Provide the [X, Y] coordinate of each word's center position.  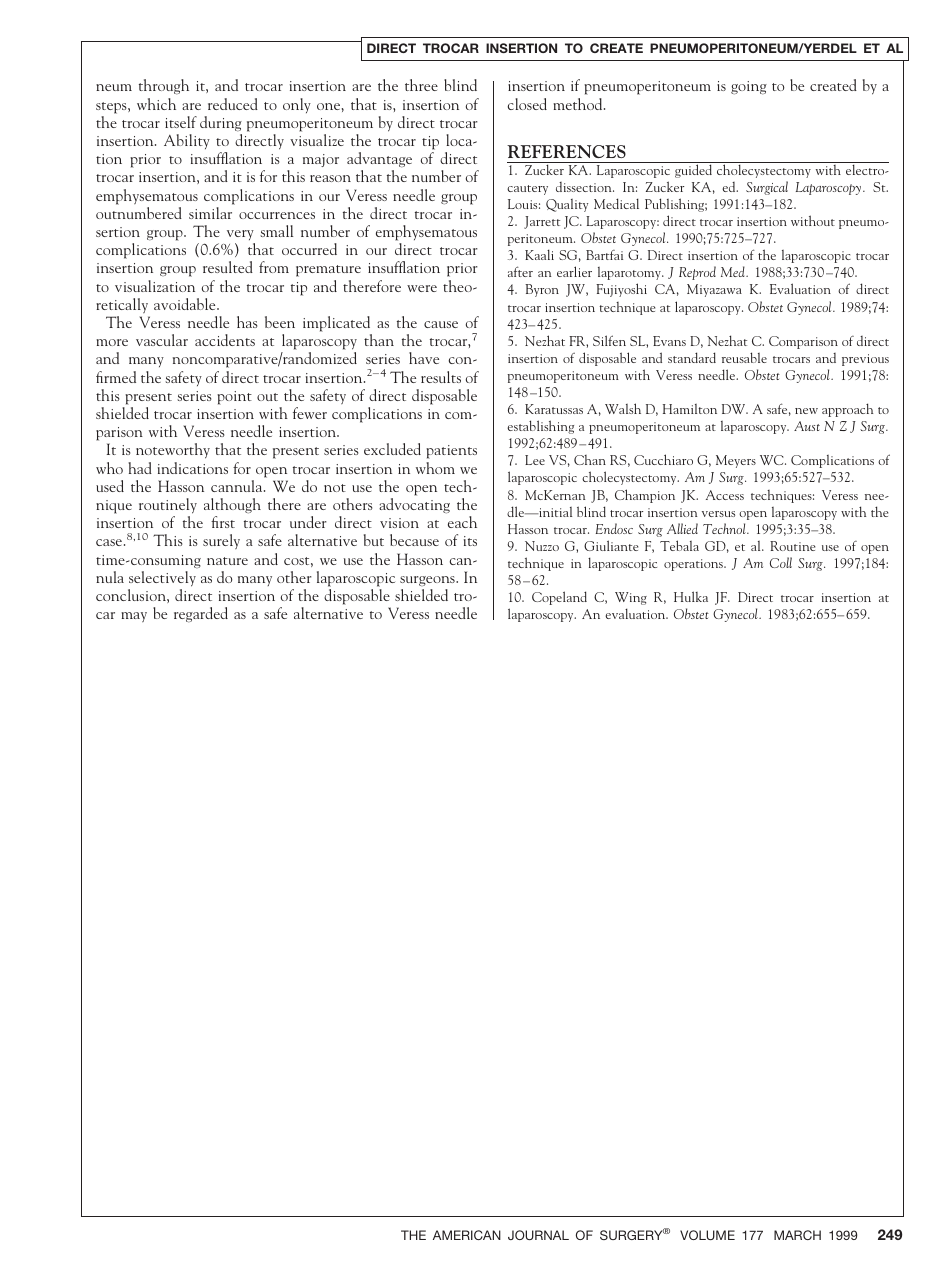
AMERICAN [467, 1235]
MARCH [797, 1235]
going [749, 88]
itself [181, 122]
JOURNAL [538, 1235]
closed [527, 104]
